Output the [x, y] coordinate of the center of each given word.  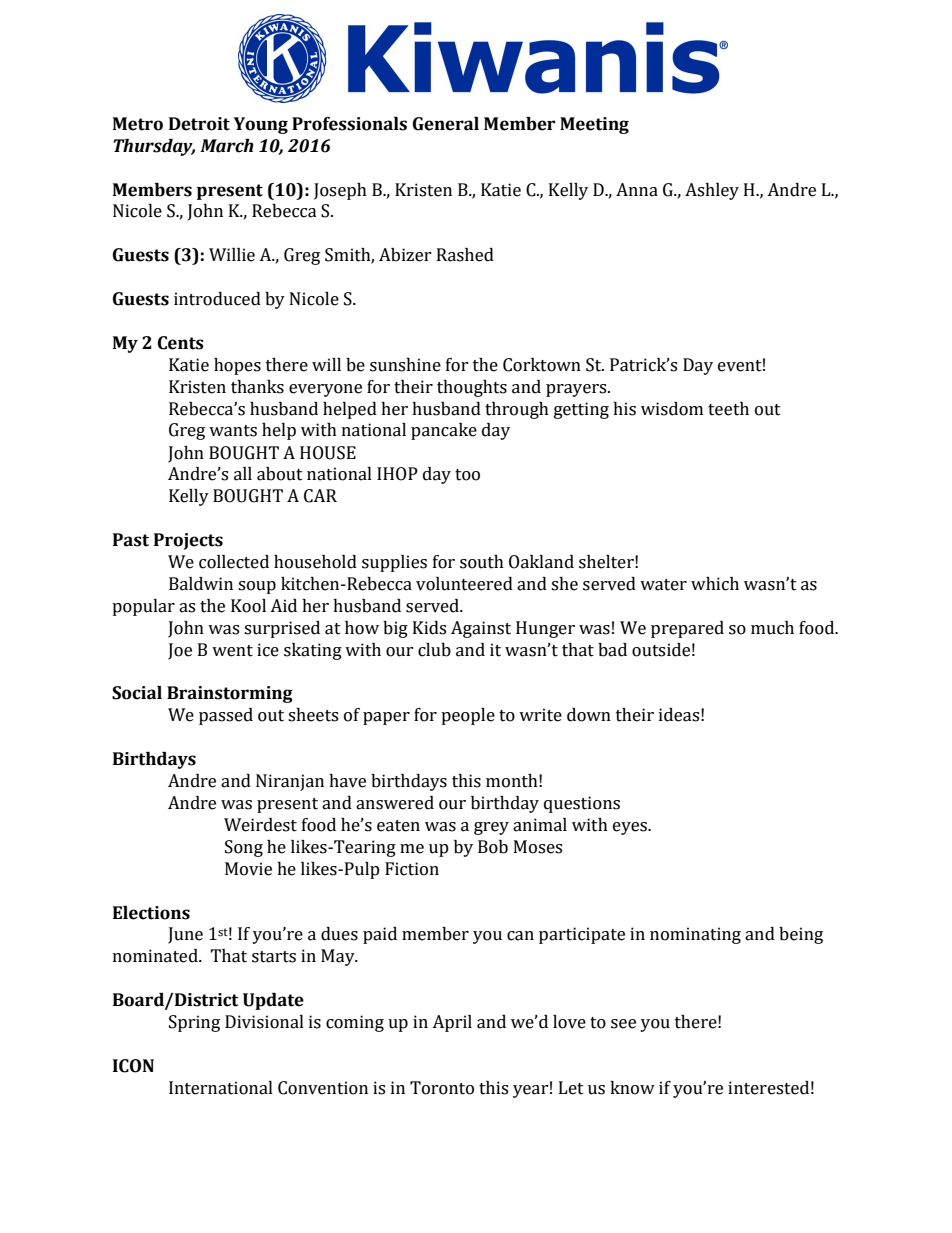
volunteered [464, 584]
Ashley [712, 191]
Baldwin [201, 584]
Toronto [442, 1088]
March [227, 146]
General [446, 124]
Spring [194, 1023]
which [715, 584]
